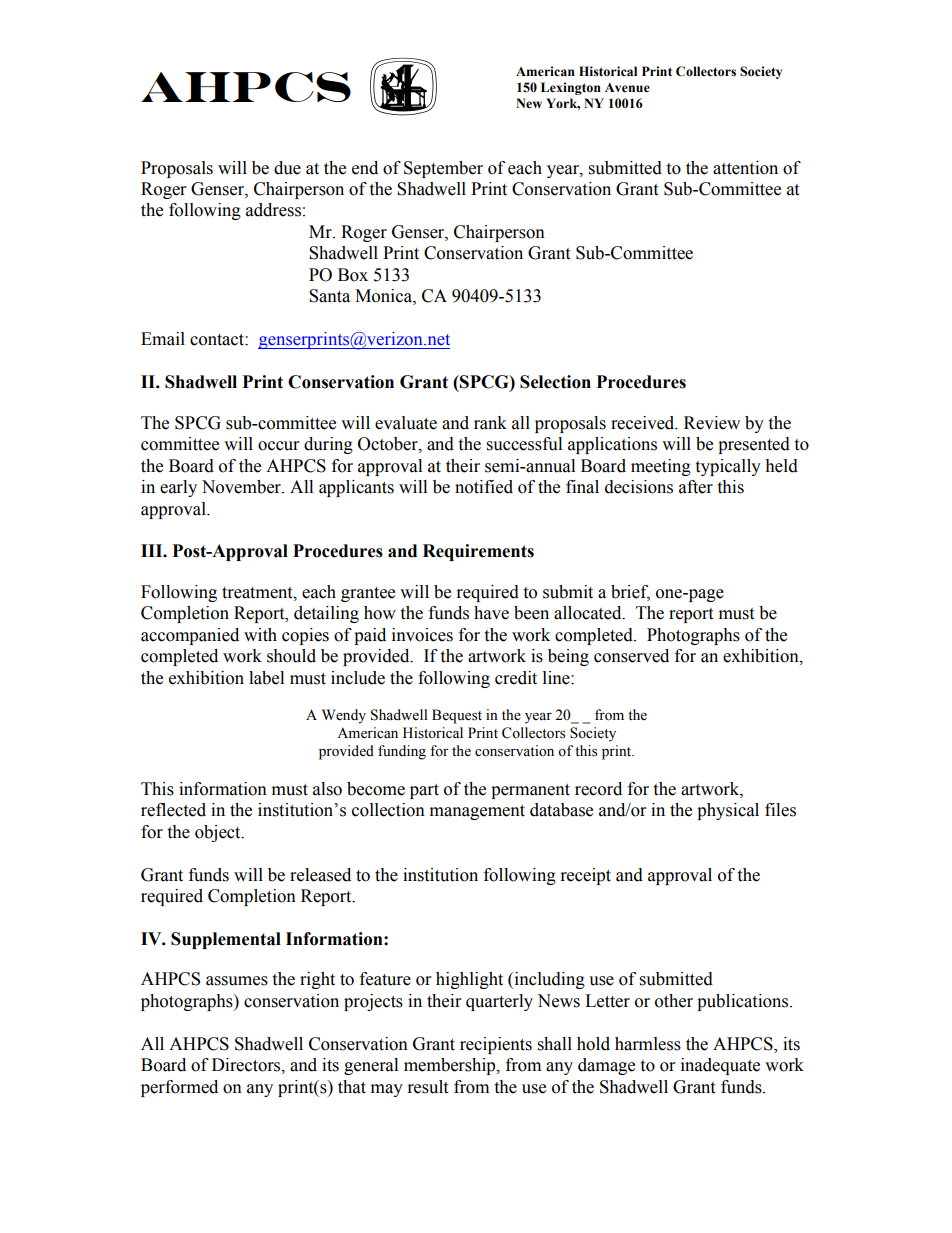  Describe the element at coordinates (745, 168) in the screenshot. I see `attention` at that location.
